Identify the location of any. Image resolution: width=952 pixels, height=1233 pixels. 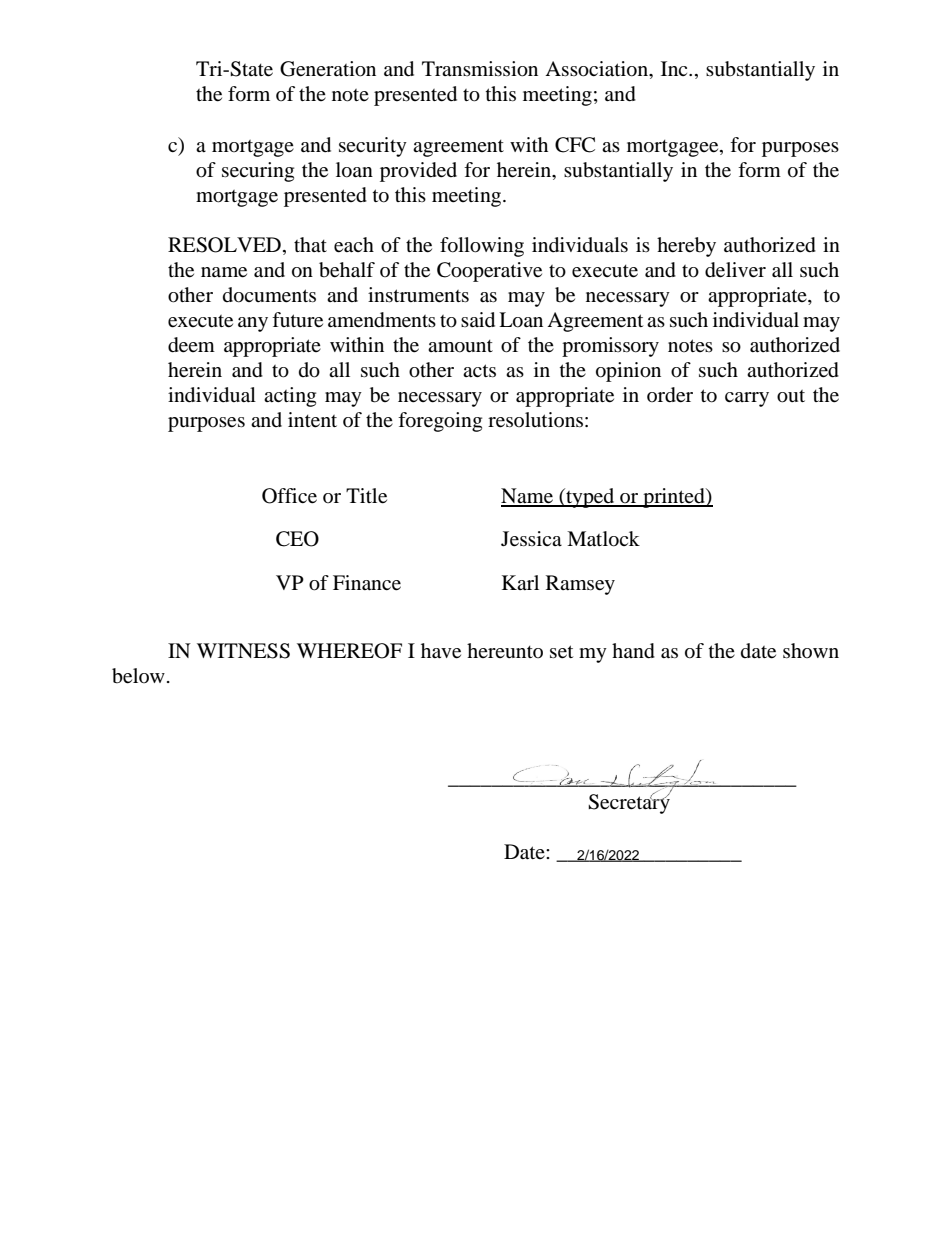
(253, 324).
